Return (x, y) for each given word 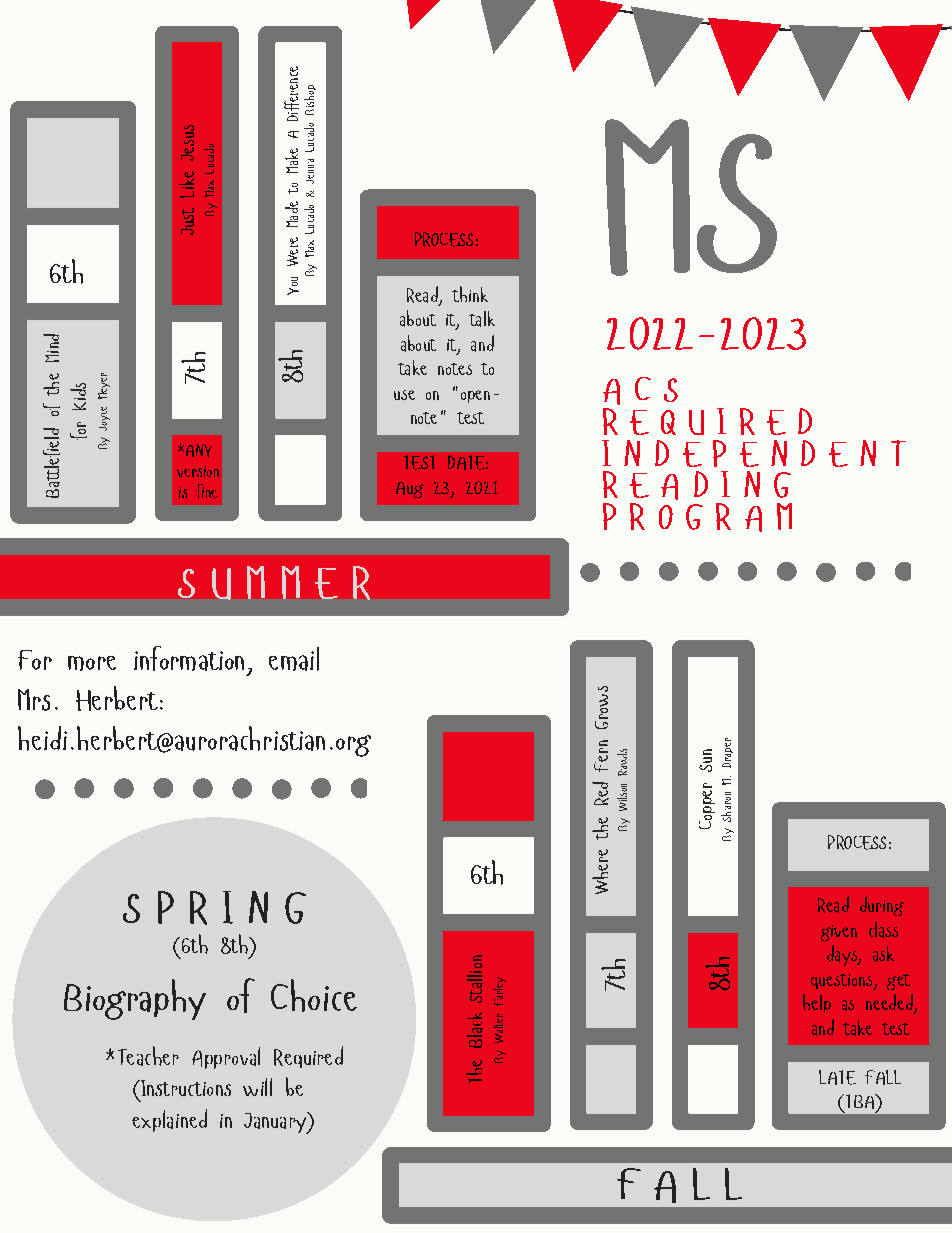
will (257, 1087)
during (882, 906)
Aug (410, 490)
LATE (837, 1077)
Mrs (34, 700)
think (470, 294)
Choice (314, 995)
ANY (197, 450)
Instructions (184, 1088)
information (189, 658)
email (294, 659)
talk (482, 319)
